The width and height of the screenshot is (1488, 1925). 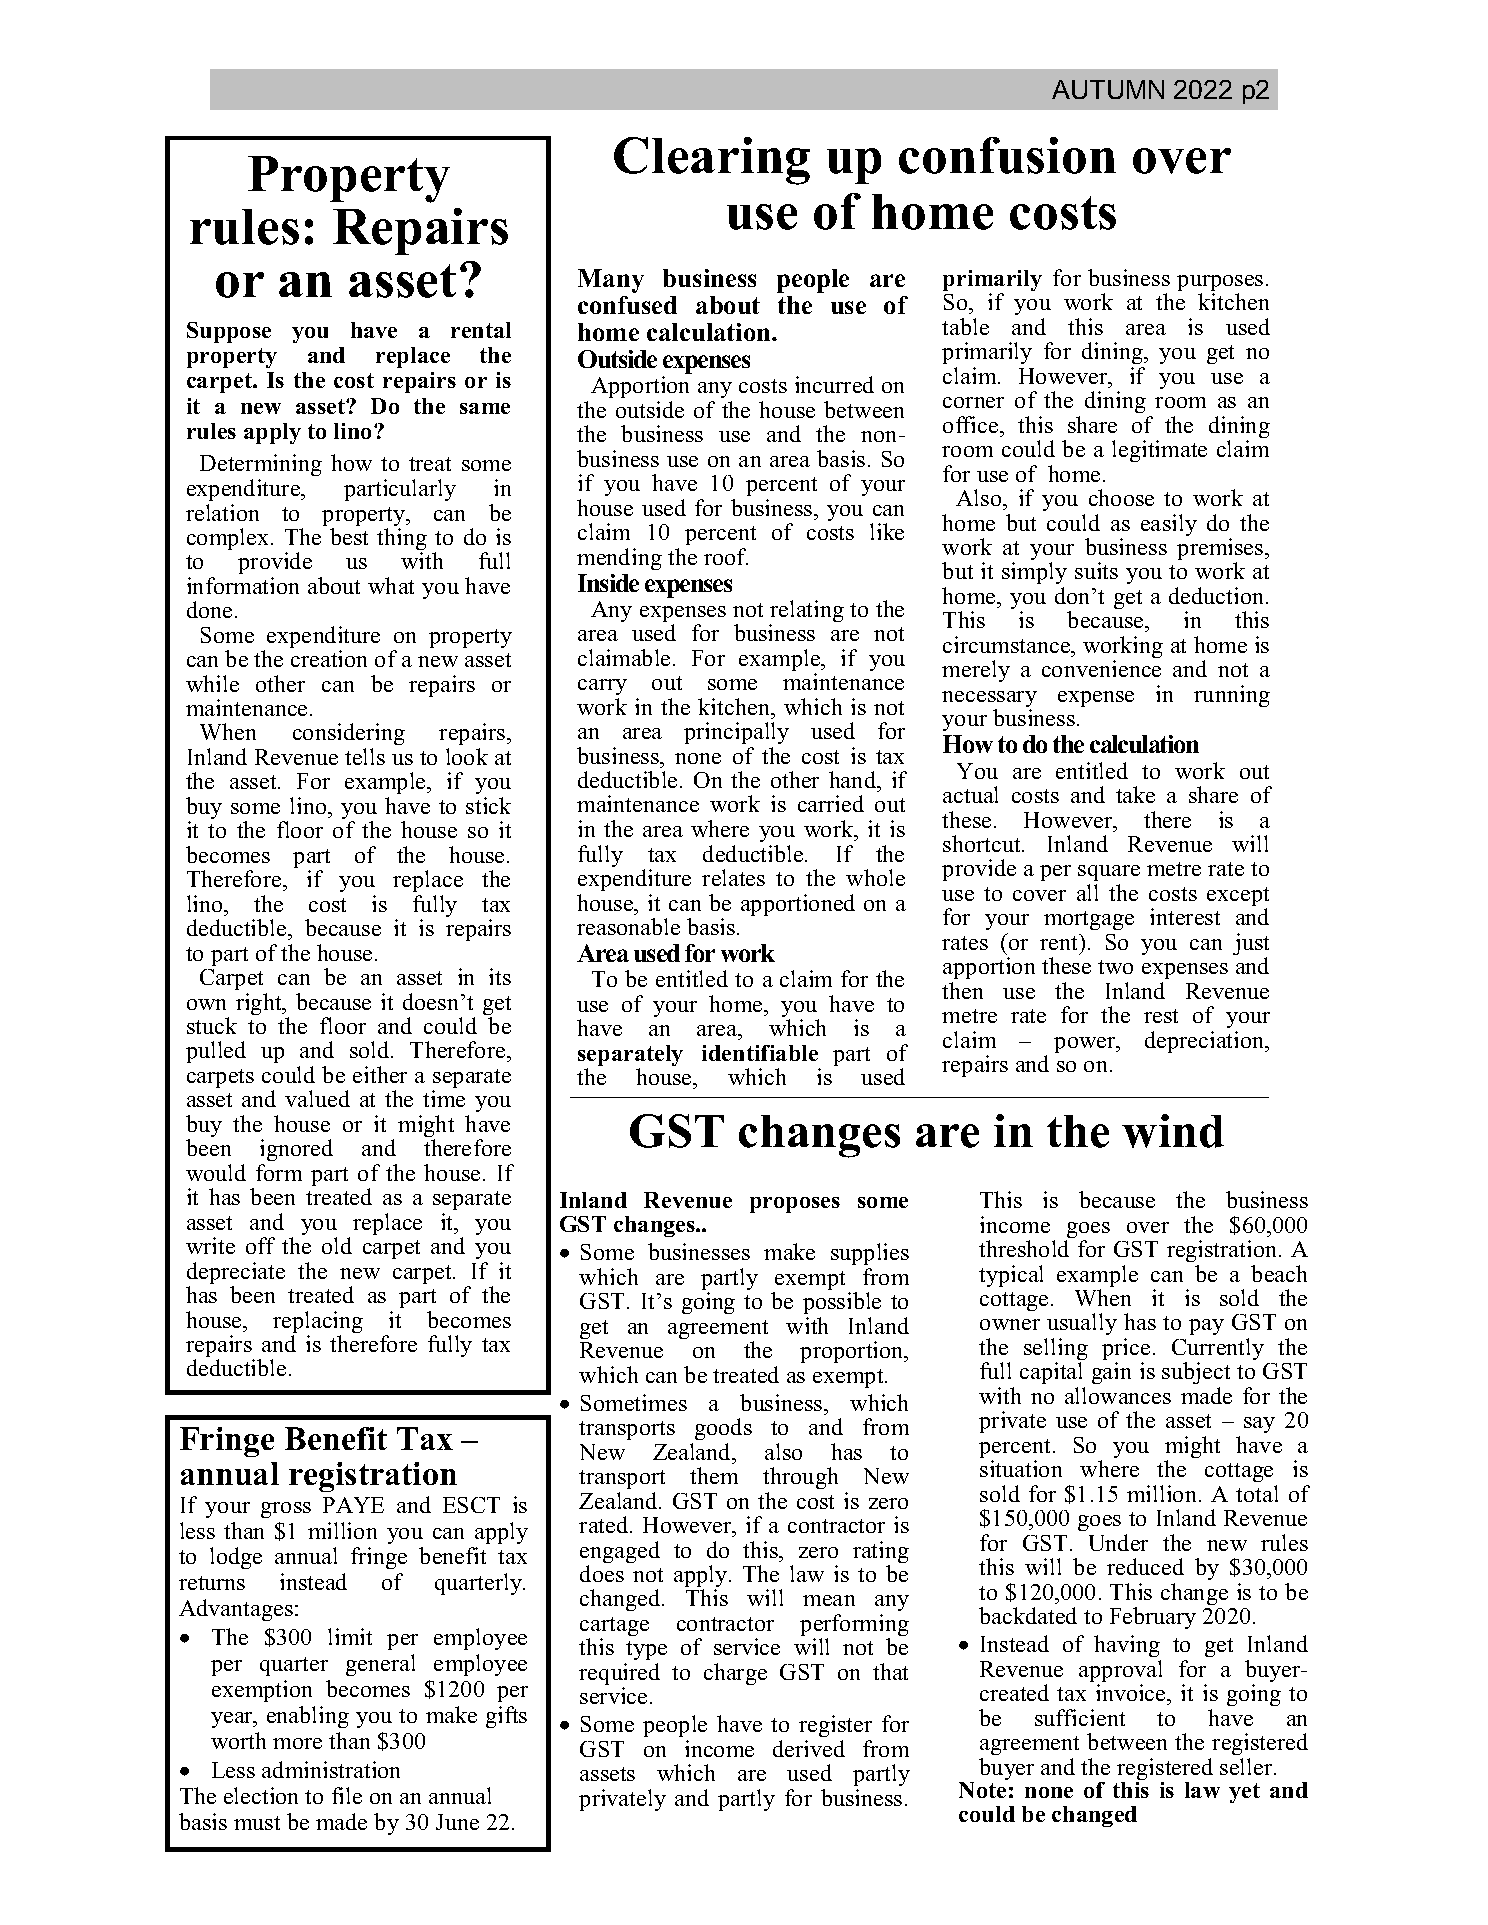 I want to click on Suppose, so click(x=229, y=332).
